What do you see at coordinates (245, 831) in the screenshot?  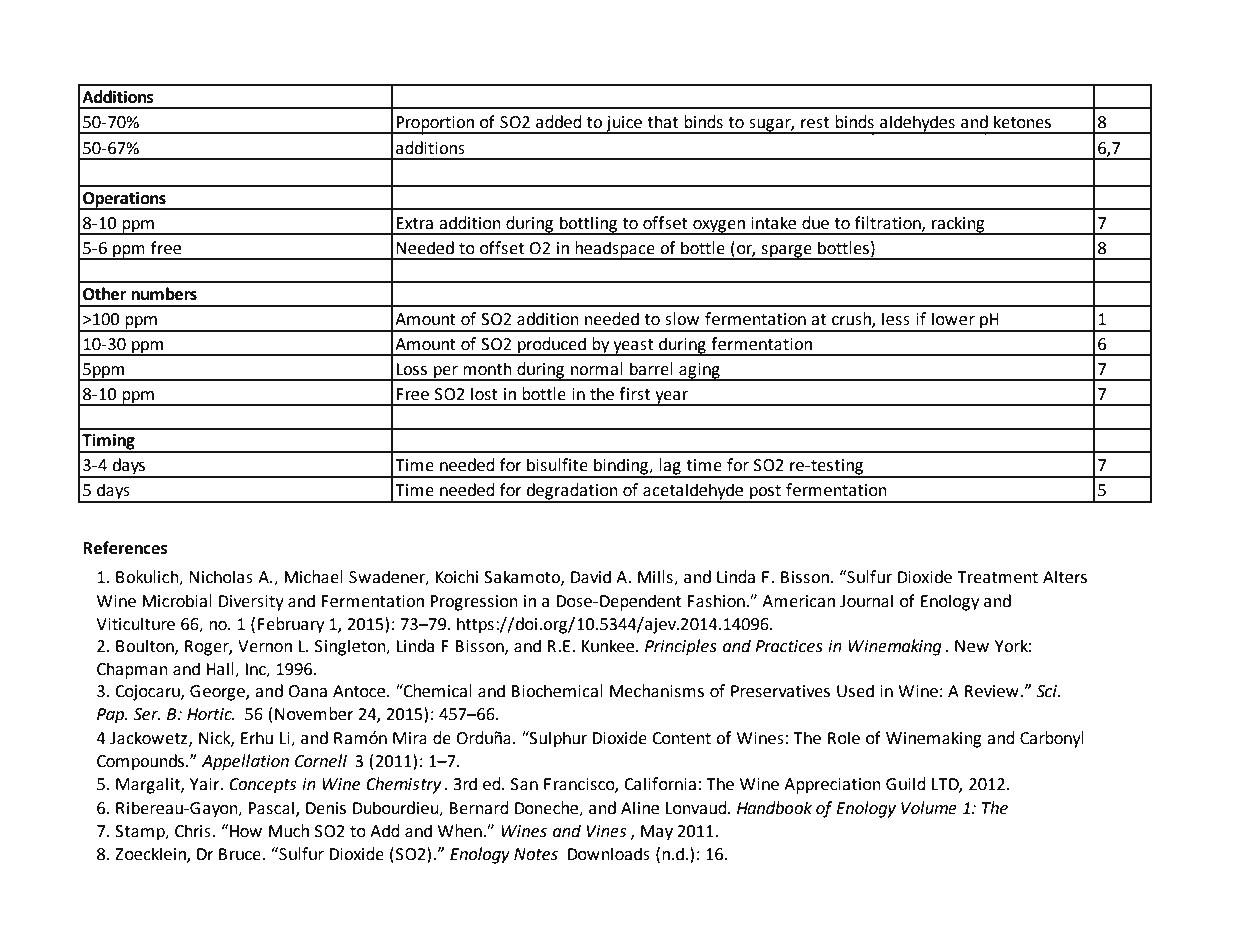 I see `How` at bounding box center [245, 831].
